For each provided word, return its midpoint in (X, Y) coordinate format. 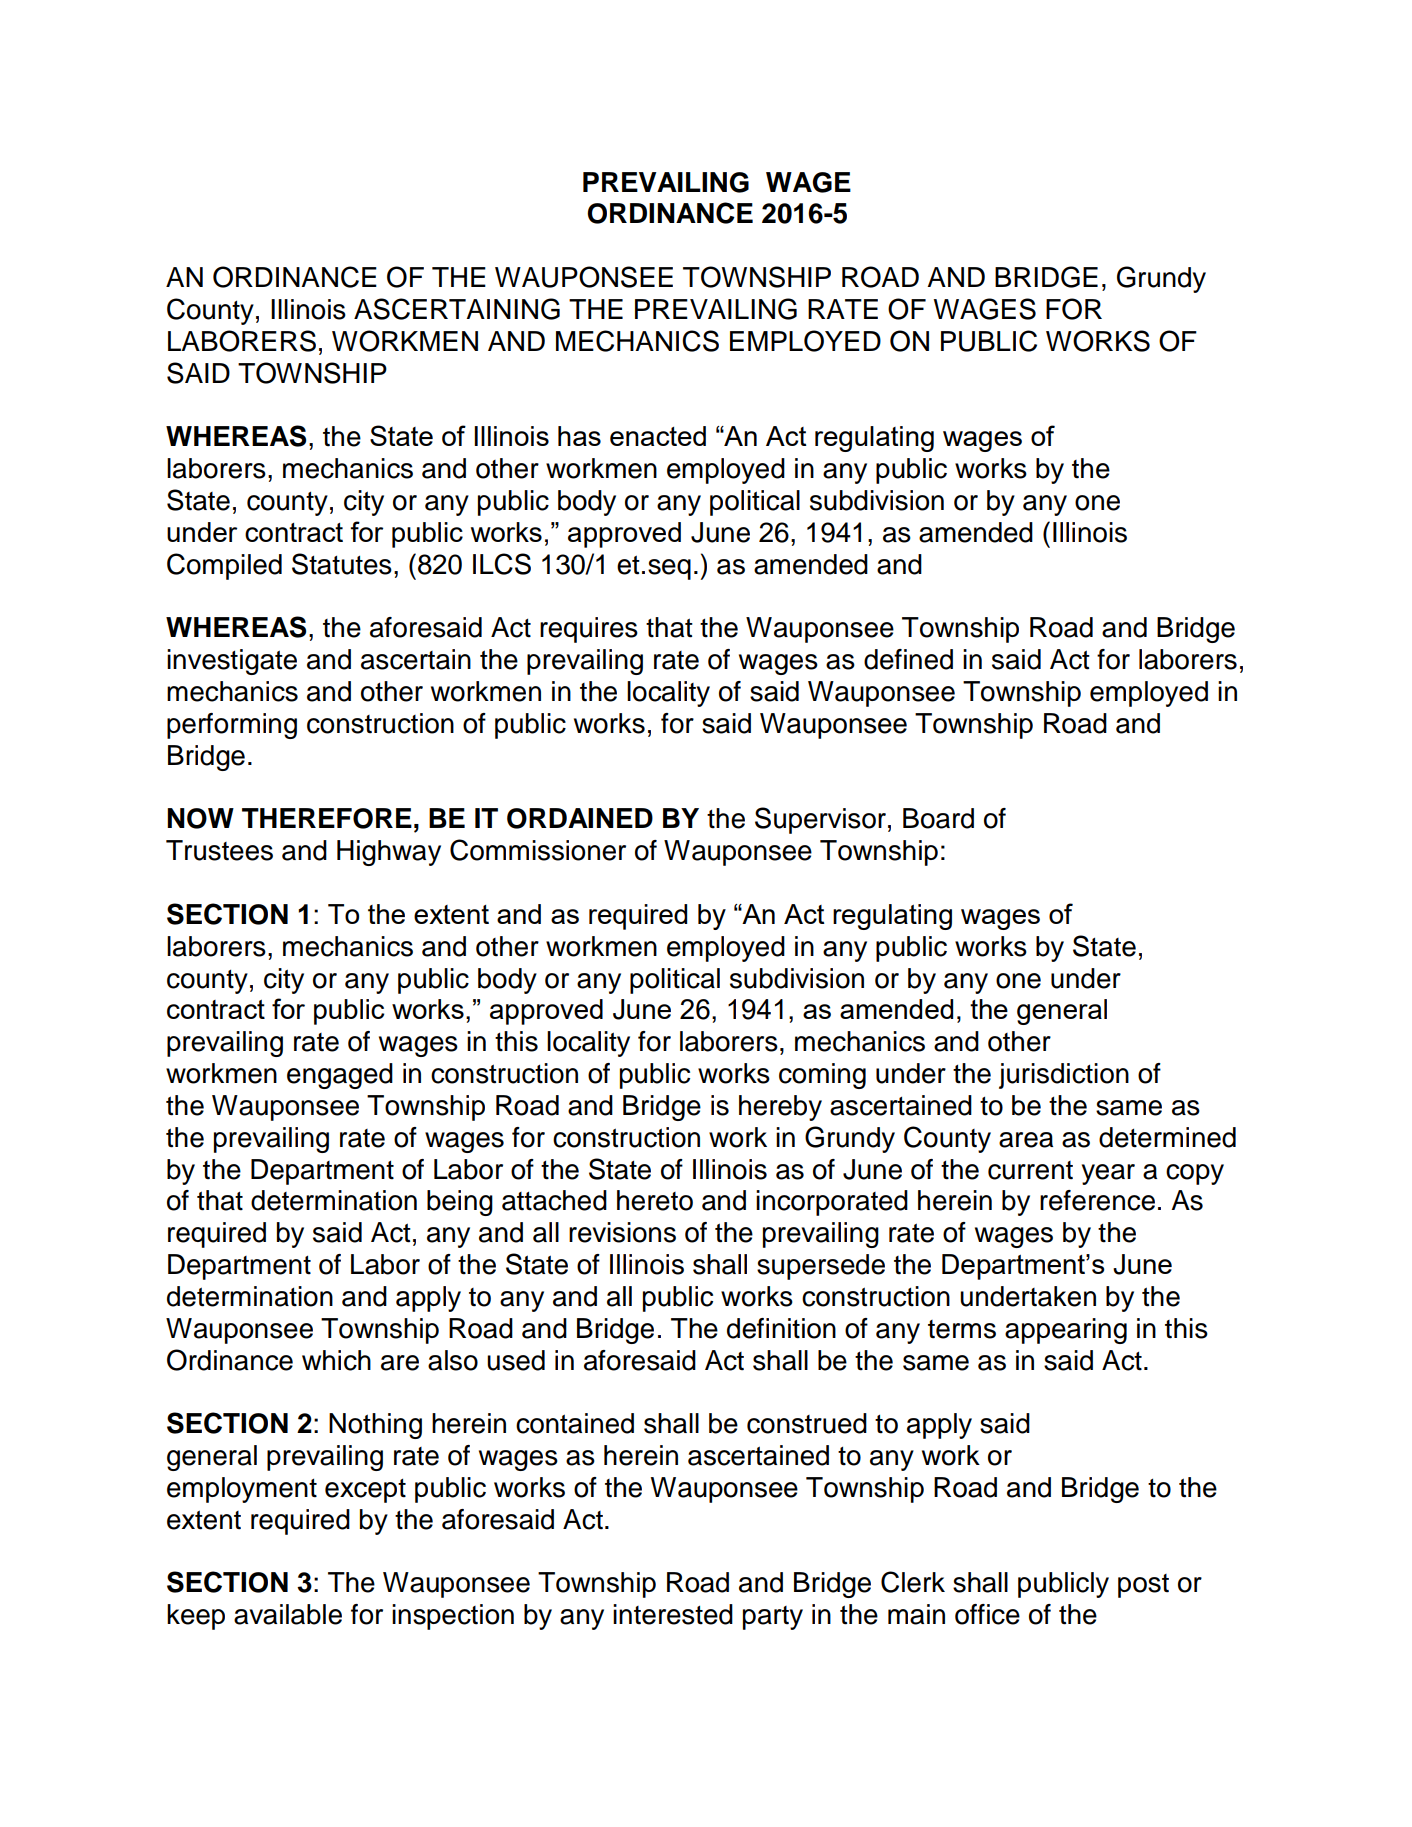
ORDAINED (580, 818)
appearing (1066, 1331)
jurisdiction (1064, 1076)
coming (822, 1076)
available (288, 1614)
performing (232, 726)
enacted (658, 436)
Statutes (342, 564)
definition (781, 1328)
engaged (340, 1076)
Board (938, 818)
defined (908, 659)
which (336, 1360)
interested (673, 1614)
